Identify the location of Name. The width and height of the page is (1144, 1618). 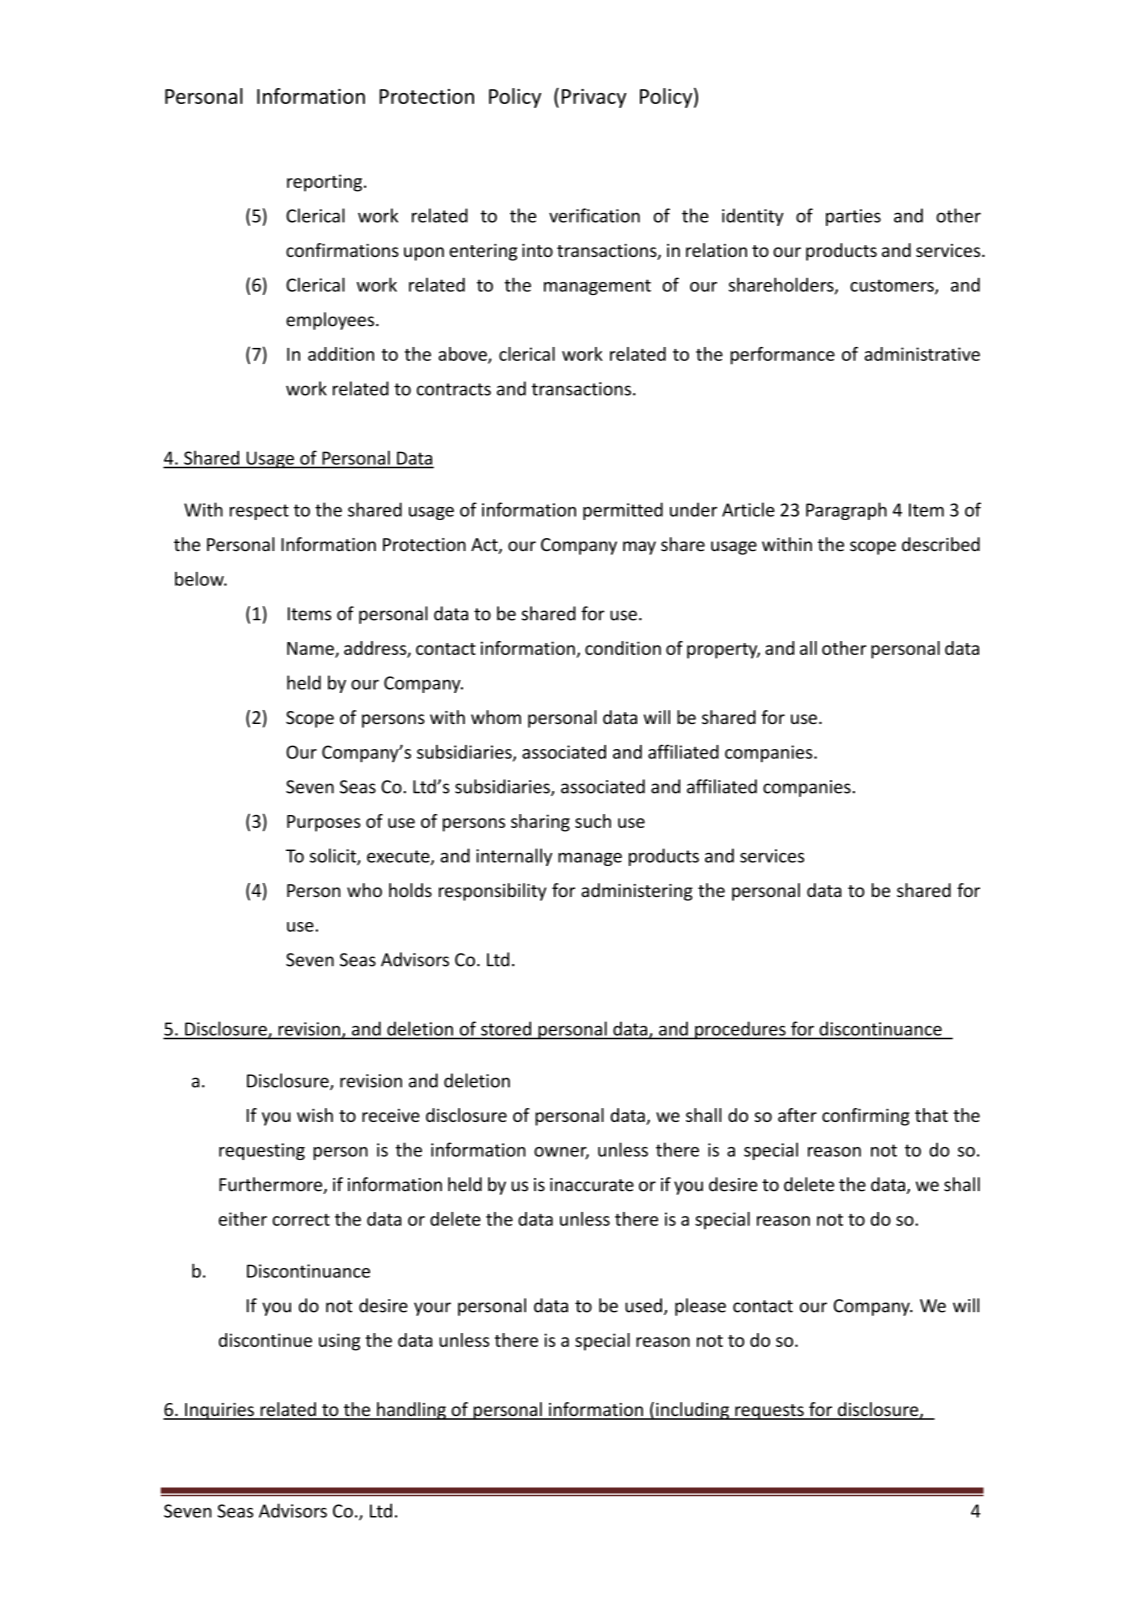
(311, 649).
